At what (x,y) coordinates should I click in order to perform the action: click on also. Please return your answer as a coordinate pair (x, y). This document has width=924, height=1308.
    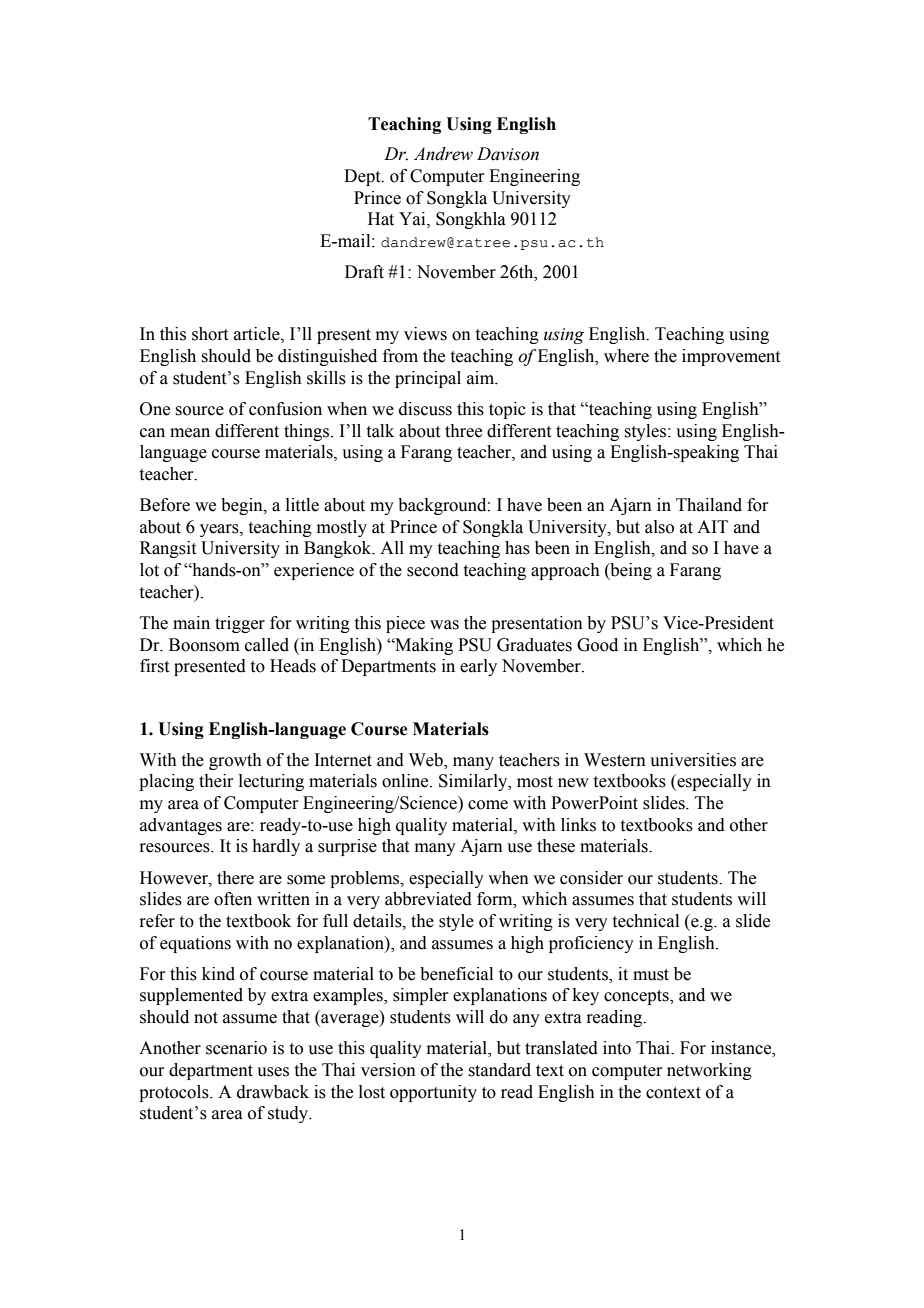
    Looking at the image, I should click on (659, 527).
